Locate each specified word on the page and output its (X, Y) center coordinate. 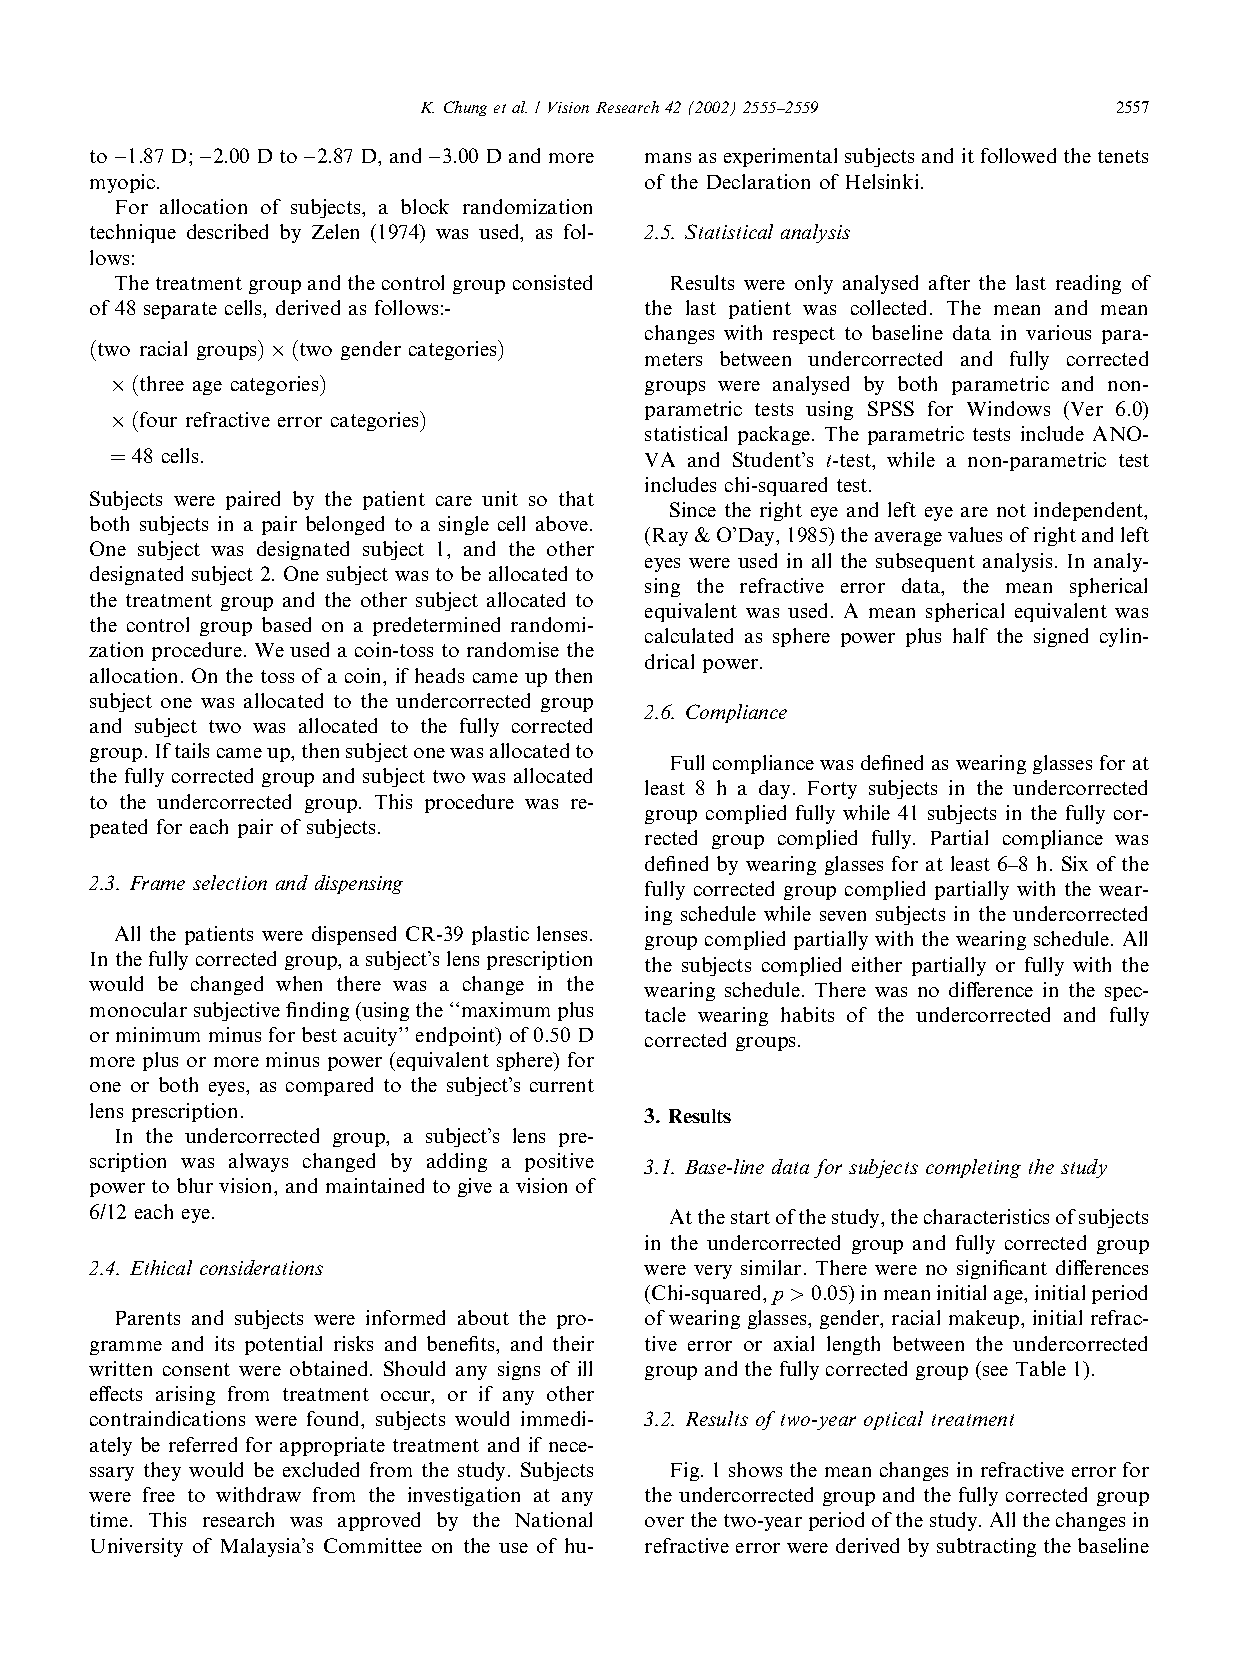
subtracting (986, 1547)
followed (1018, 155)
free (159, 1494)
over (664, 1522)
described (227, 231)
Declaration (758, 181)
